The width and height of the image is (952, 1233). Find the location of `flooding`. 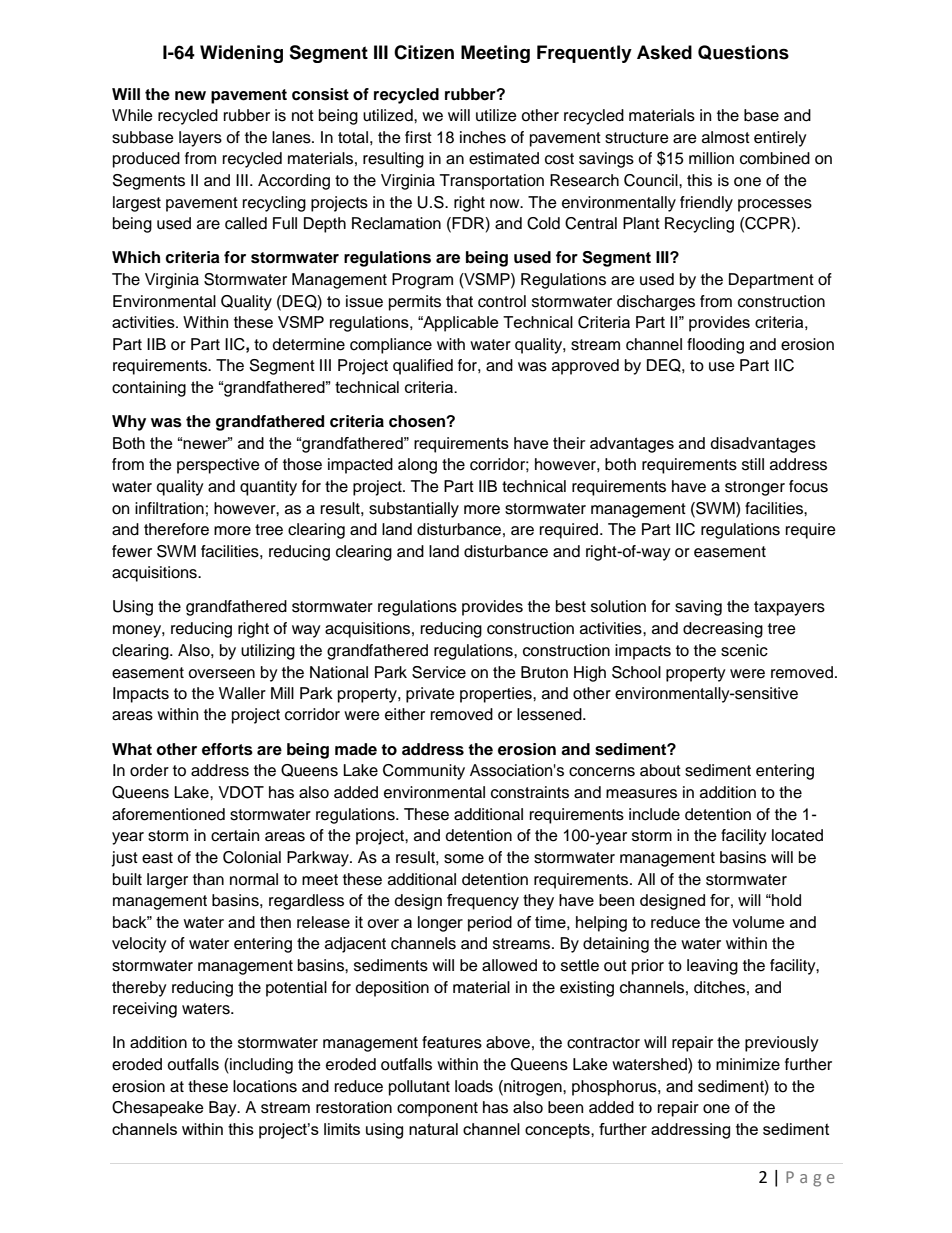

flooding is located at coordinates (715, 346).
